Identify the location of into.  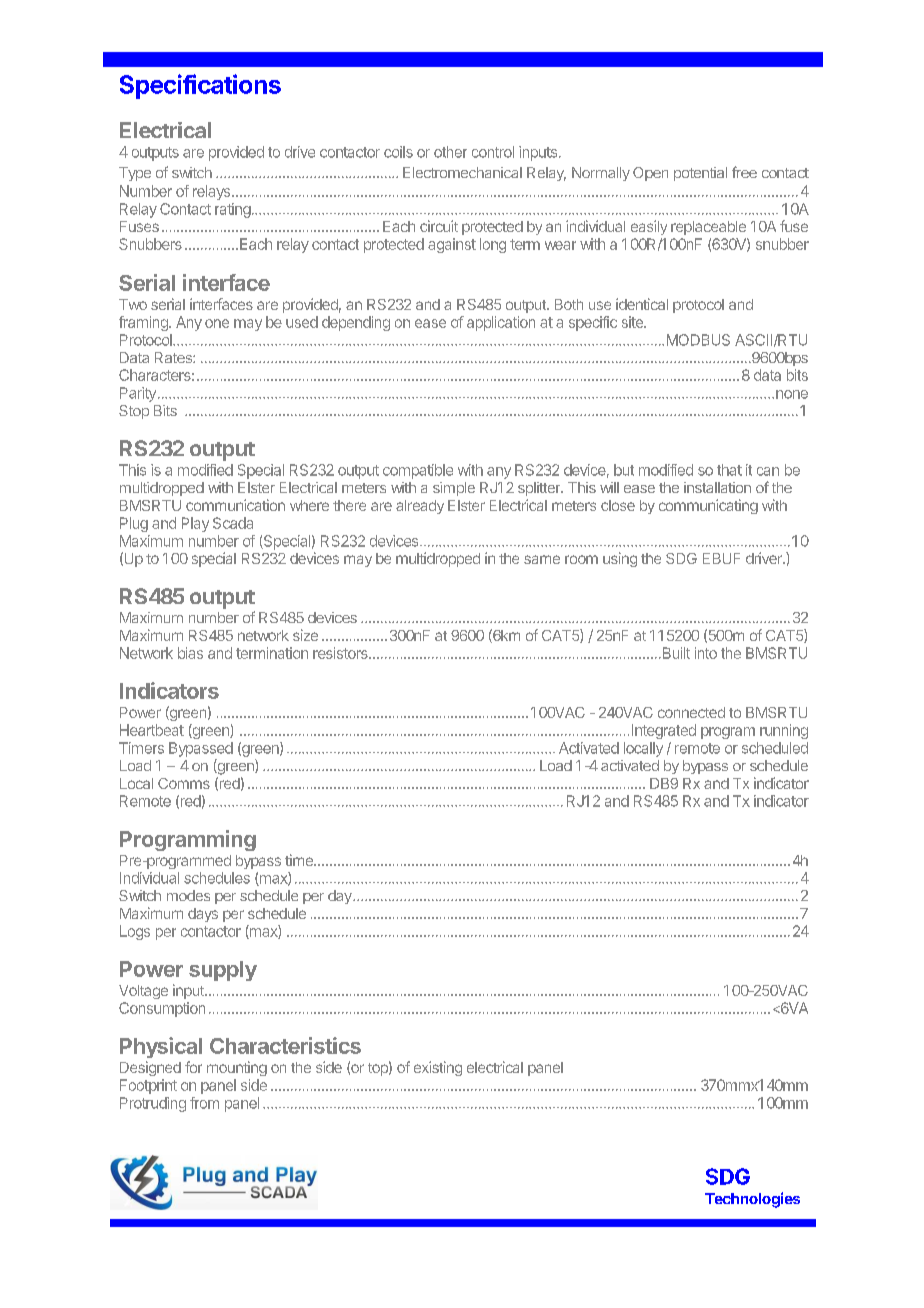
(706, 653).
